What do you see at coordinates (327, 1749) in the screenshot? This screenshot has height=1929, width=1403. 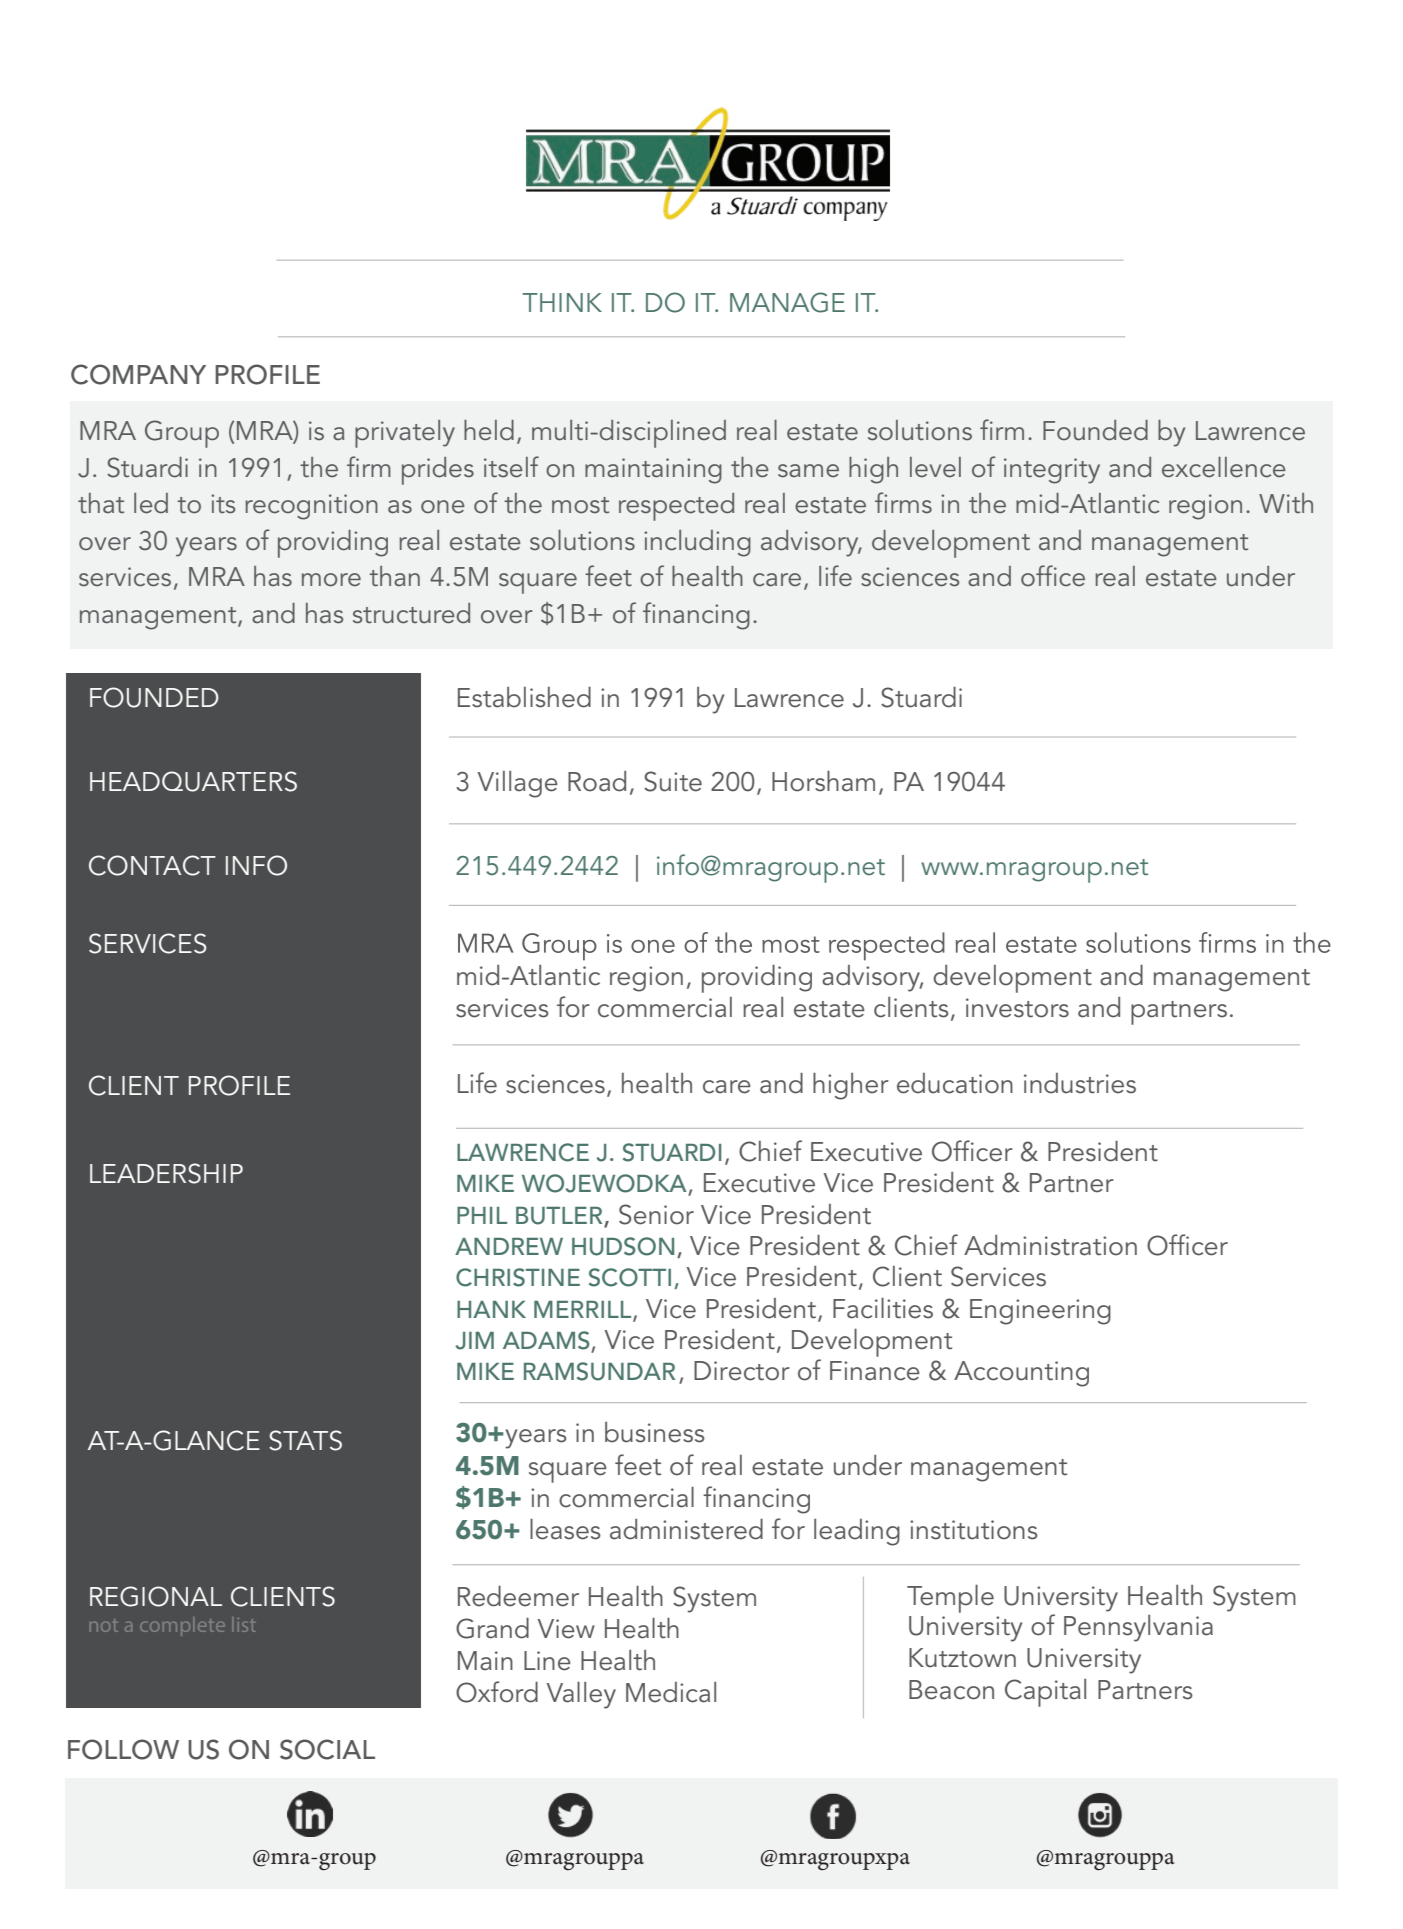 I see `SOCIAL` at bounding box center [327, 1749].
